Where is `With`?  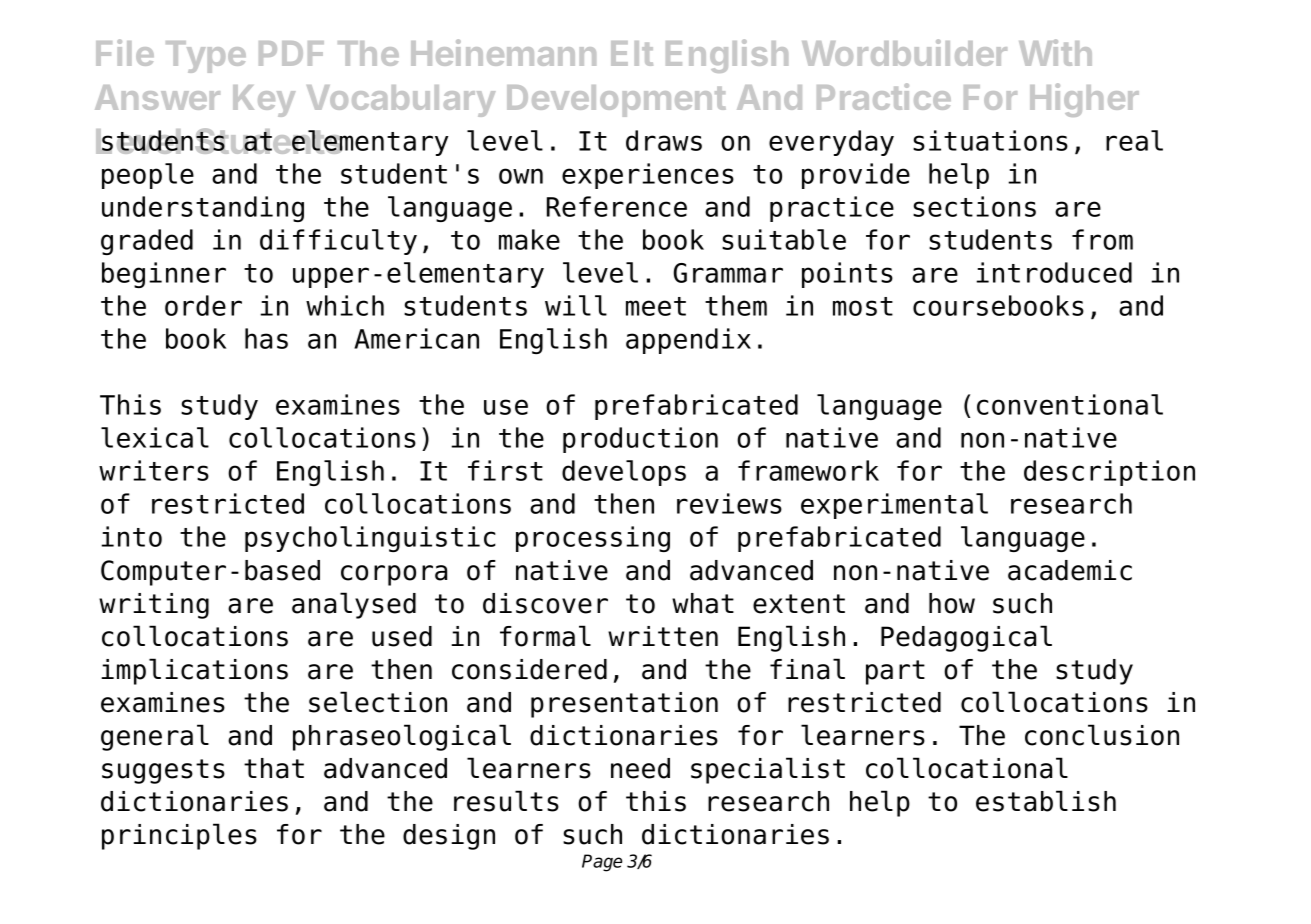 With is located at coordinates (1055, 52).
